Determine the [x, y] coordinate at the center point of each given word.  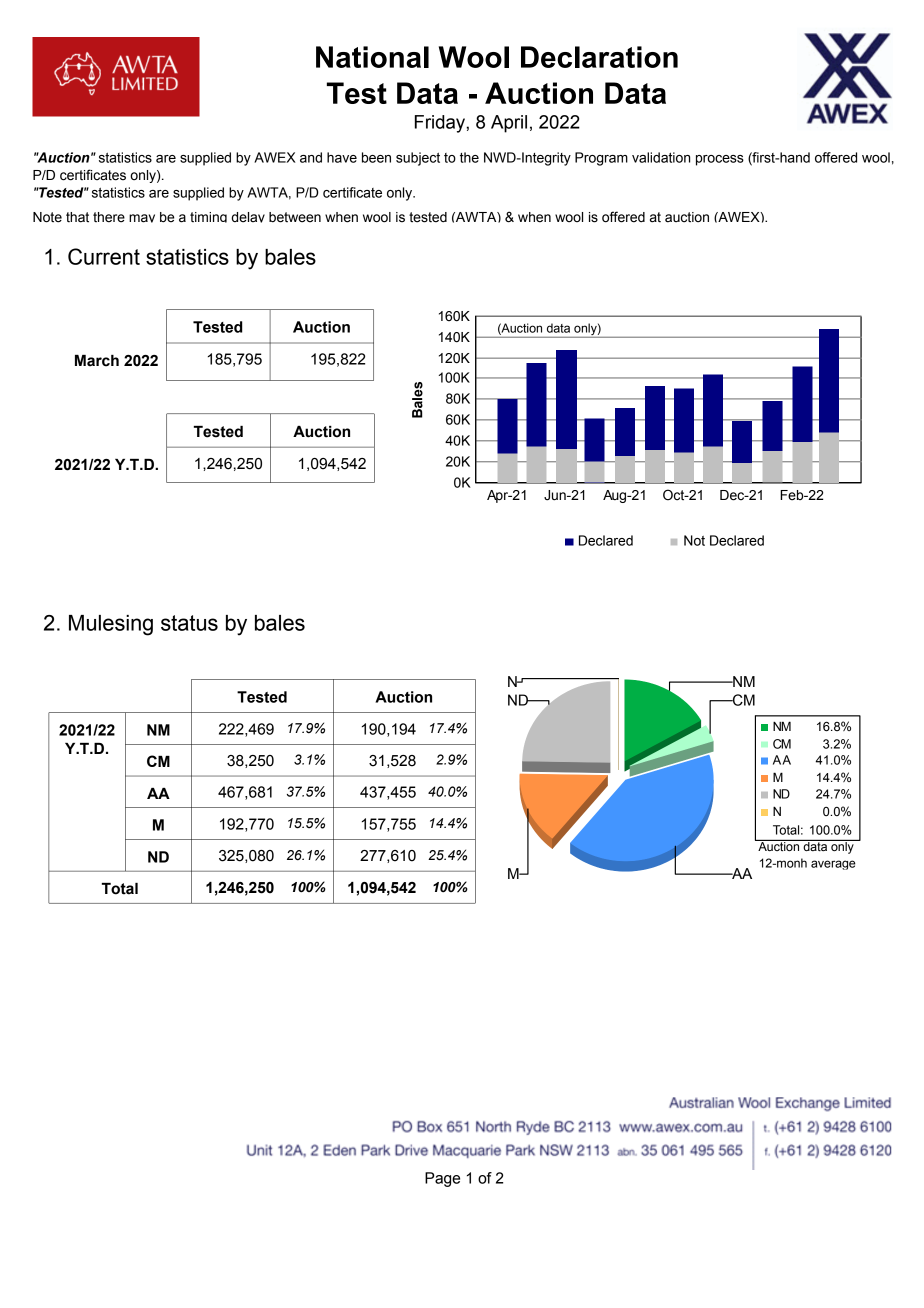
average [833, 865]
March [97, 361]
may [142, 218]
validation [661, 157]
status [189, 623]
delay [248, 217]
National [372, 57]
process [720, 160]
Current [104, 256]
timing [208, 217]
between [295, 217]
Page [442, 1179]
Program [601, 159]
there [109, 217]
